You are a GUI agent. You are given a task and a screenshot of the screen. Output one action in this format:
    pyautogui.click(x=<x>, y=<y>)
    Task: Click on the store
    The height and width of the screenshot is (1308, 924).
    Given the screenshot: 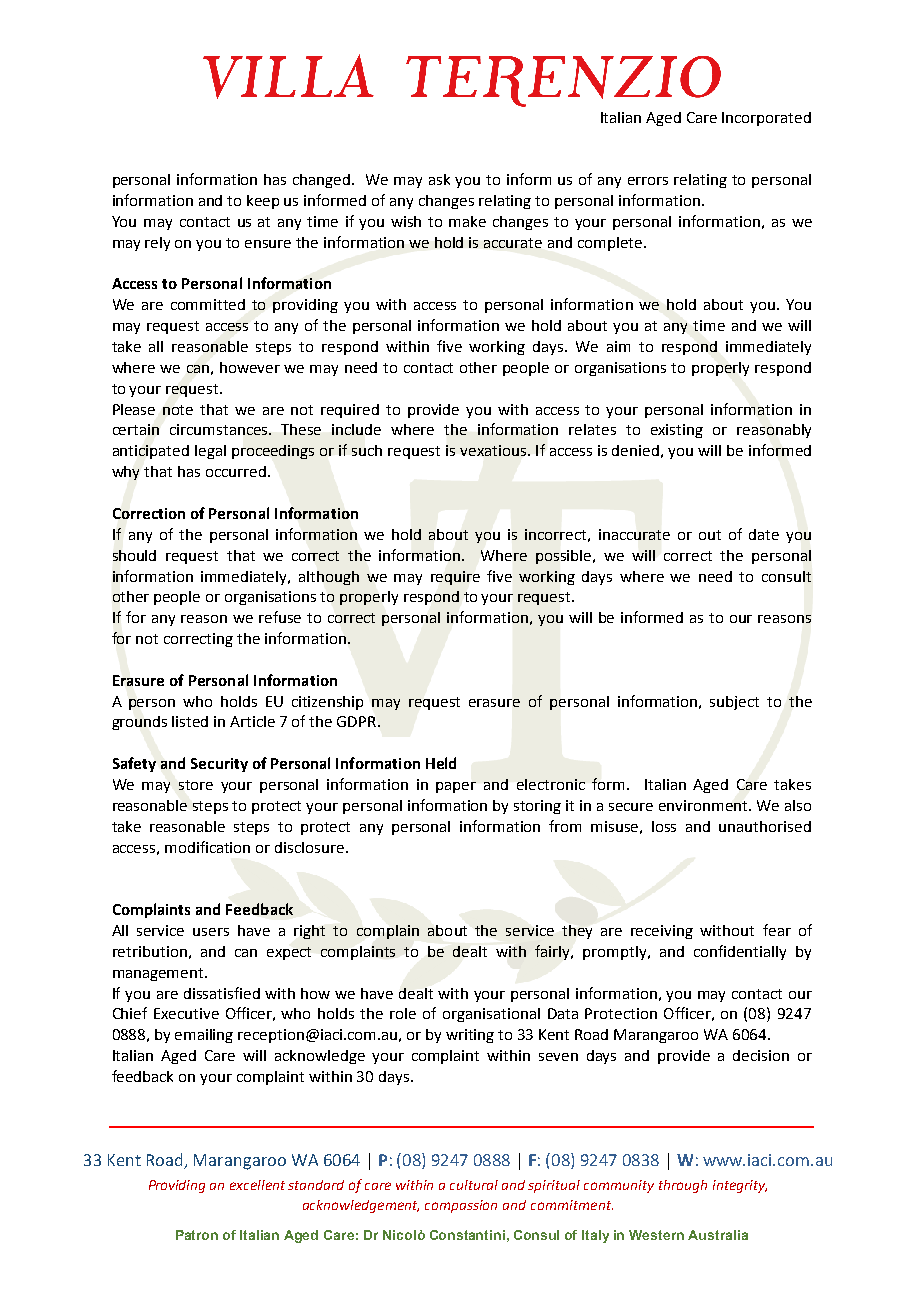 What is the action you would take?
    pyautogui.click(x=196, y=785)
